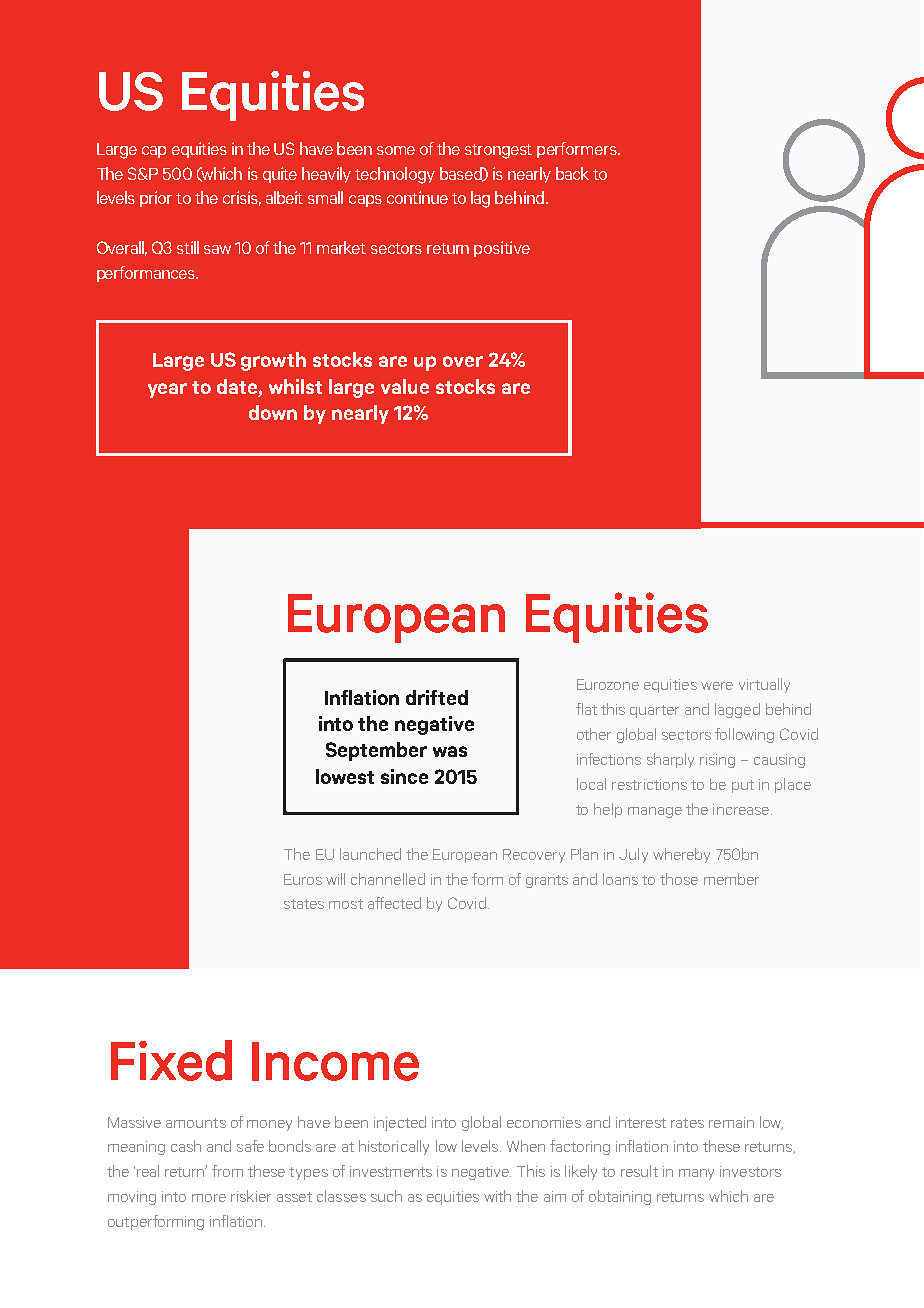  Describe the element at coordinates (156, 199) in the page. I see `prior` at that location.
